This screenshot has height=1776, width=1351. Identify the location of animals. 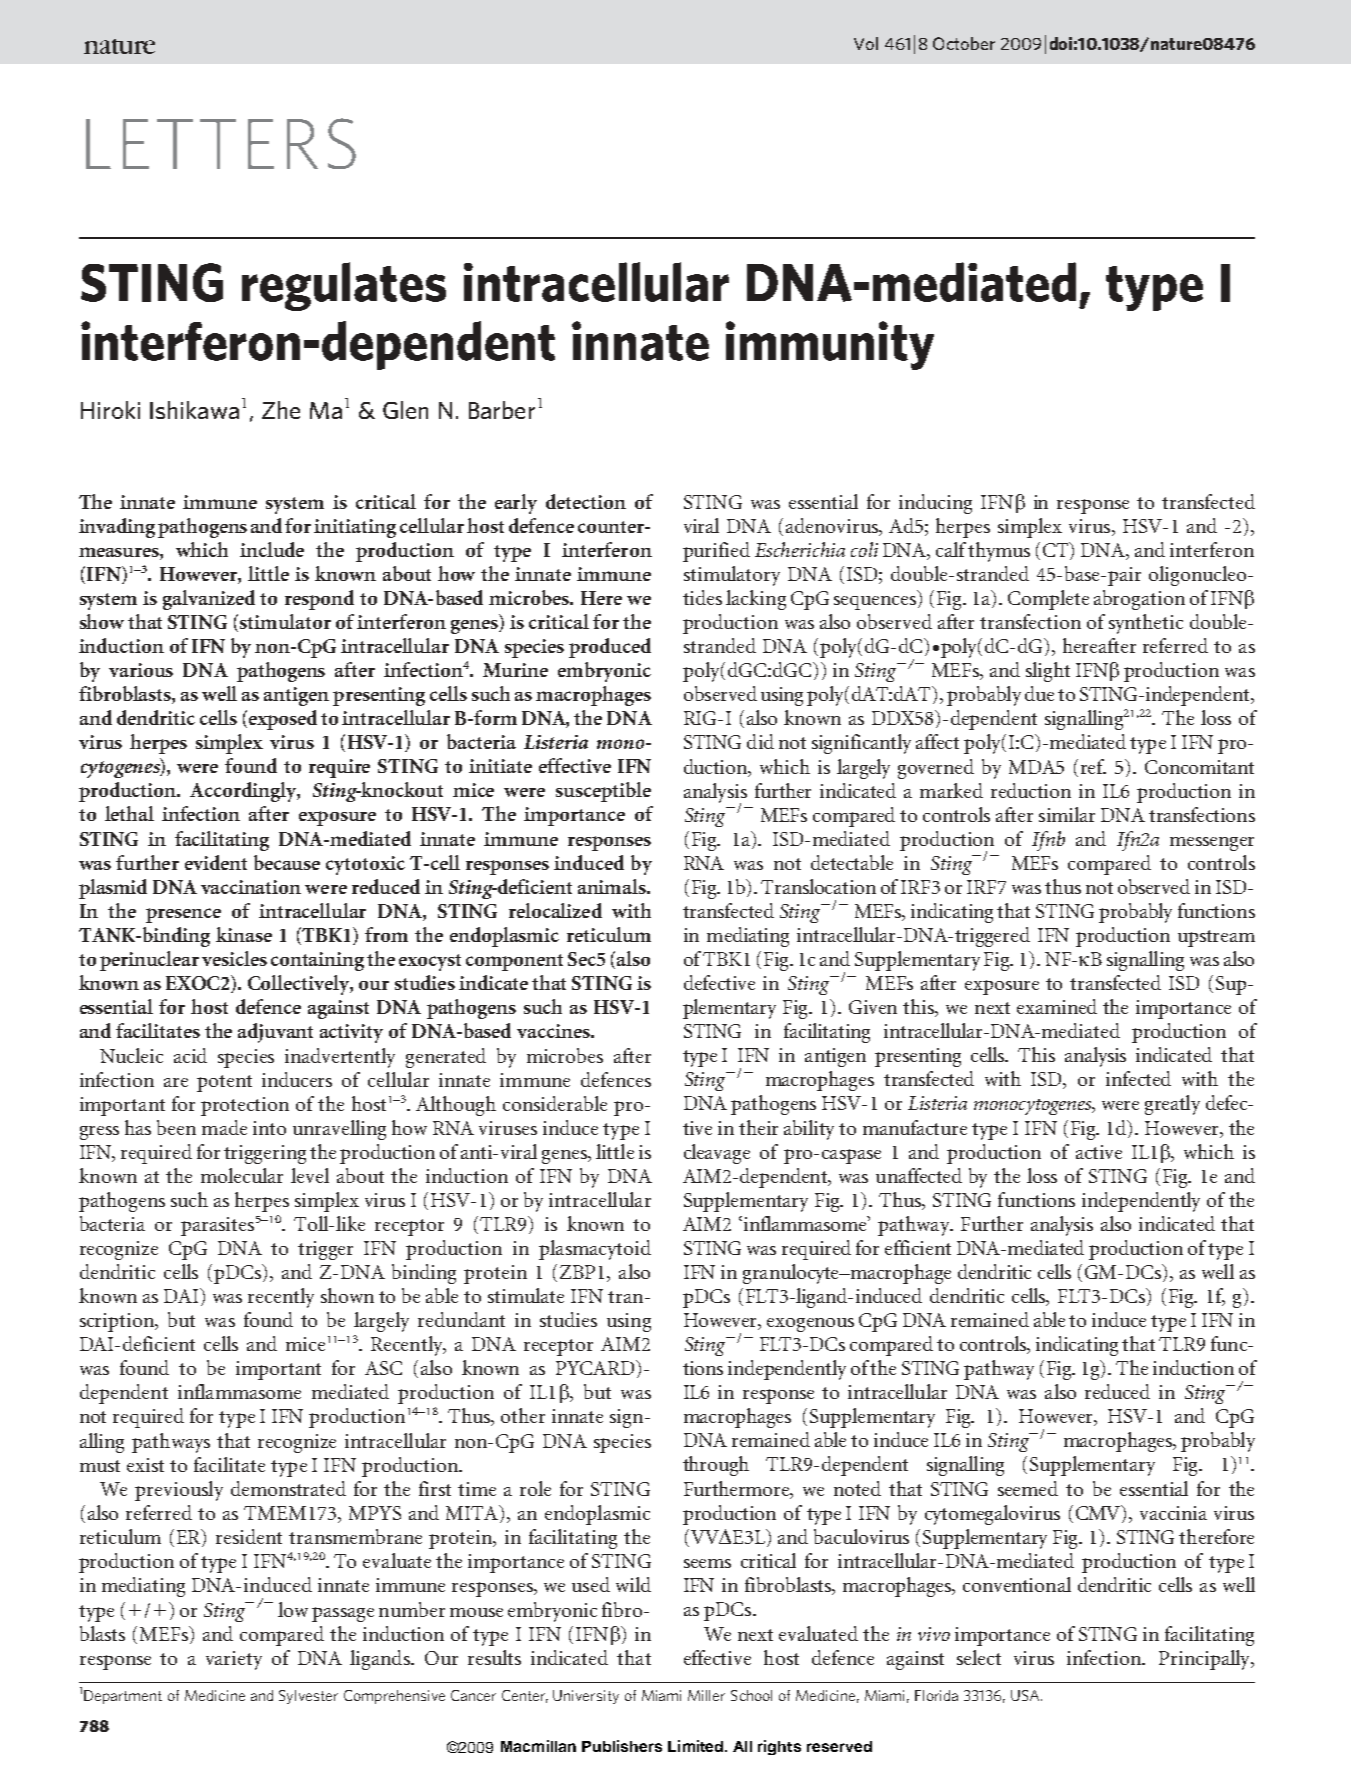
(613, 886).
